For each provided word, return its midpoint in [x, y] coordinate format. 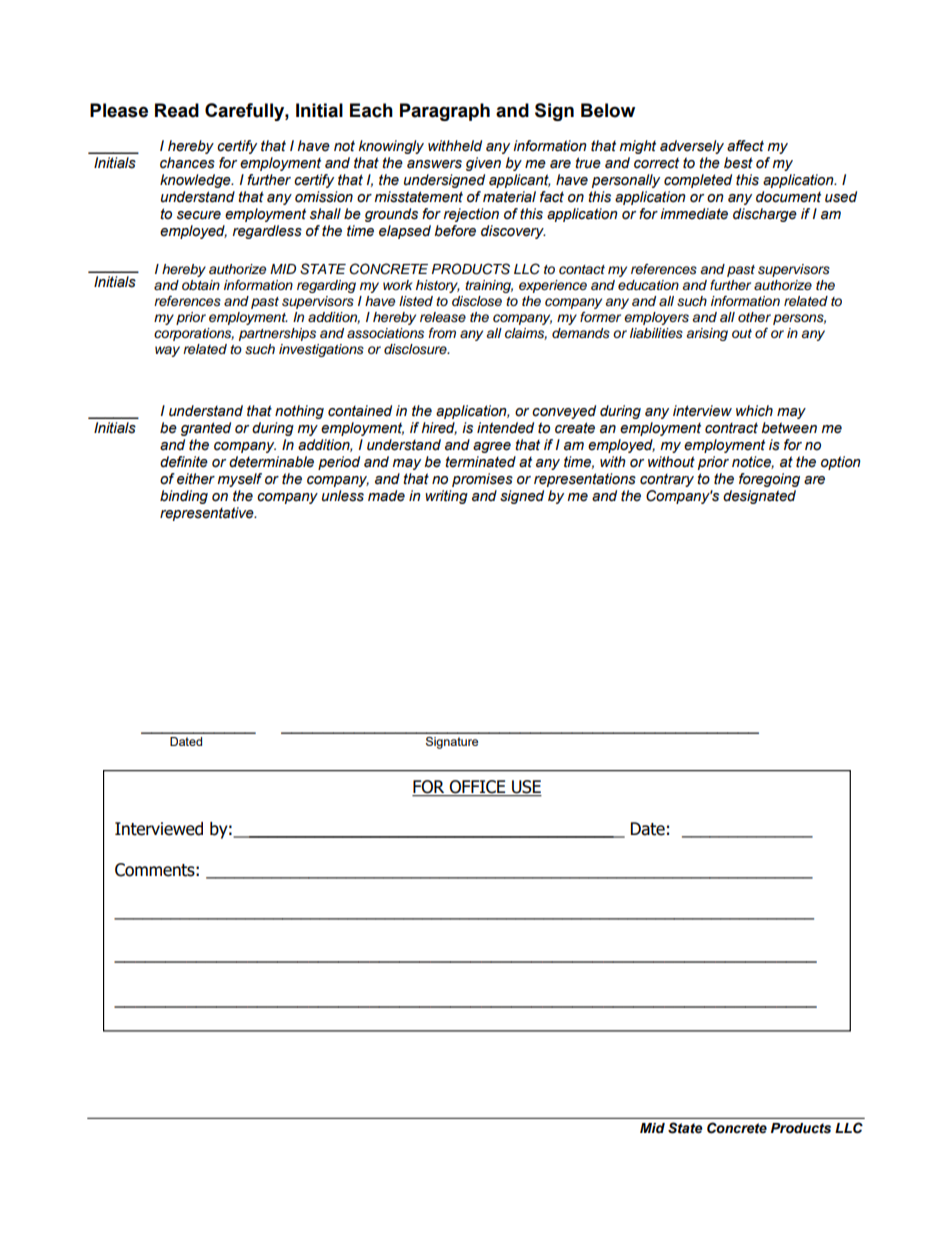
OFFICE [478, 788]
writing [446, 497]
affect [745, 146]
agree [492, 447]
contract [731, 428]
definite [184, 462]
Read [177, 110]
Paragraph [445, 112]
